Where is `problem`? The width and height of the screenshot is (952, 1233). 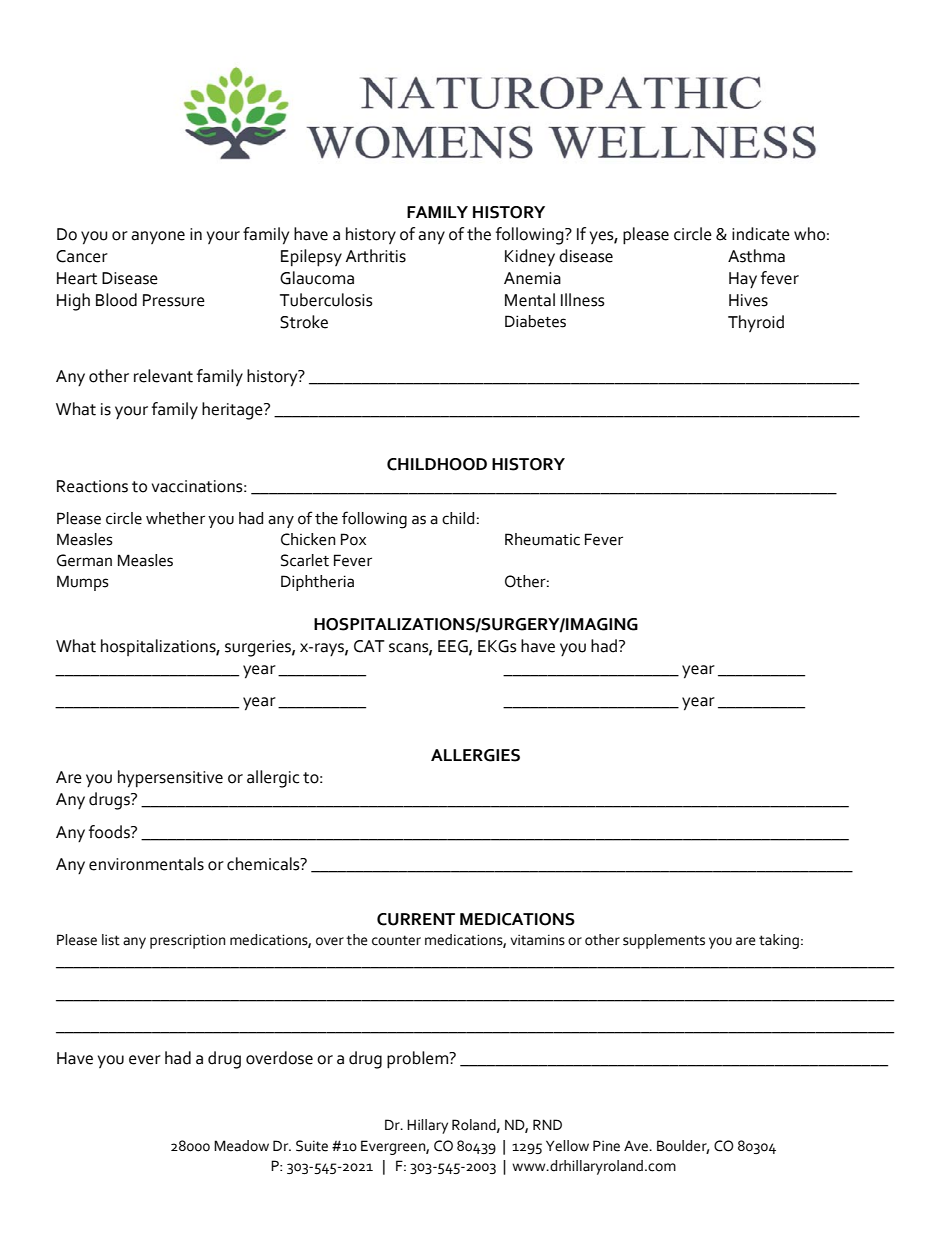 problem is located at coordinates (418, 1060).
